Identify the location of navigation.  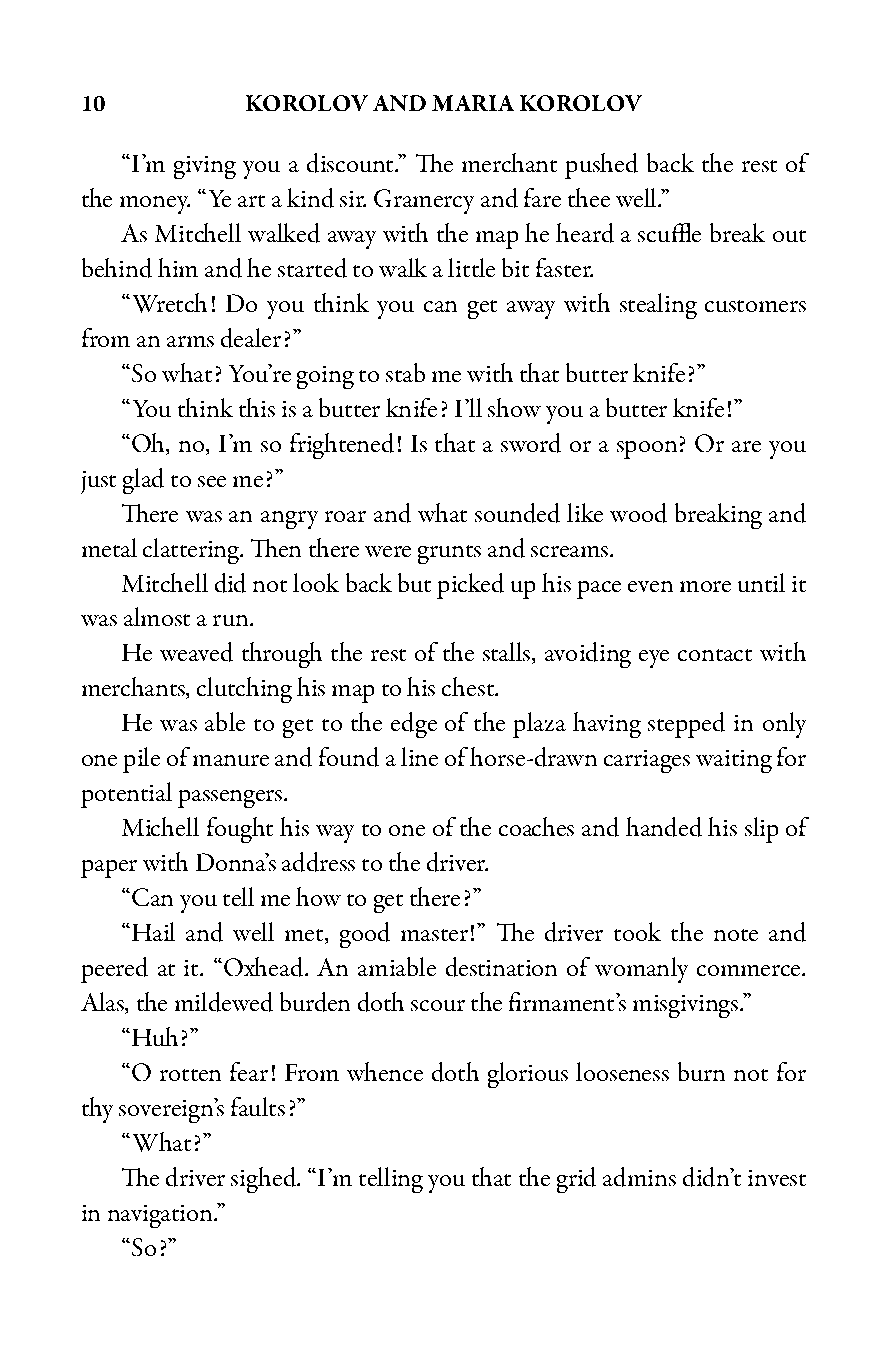
(161, 1216).
